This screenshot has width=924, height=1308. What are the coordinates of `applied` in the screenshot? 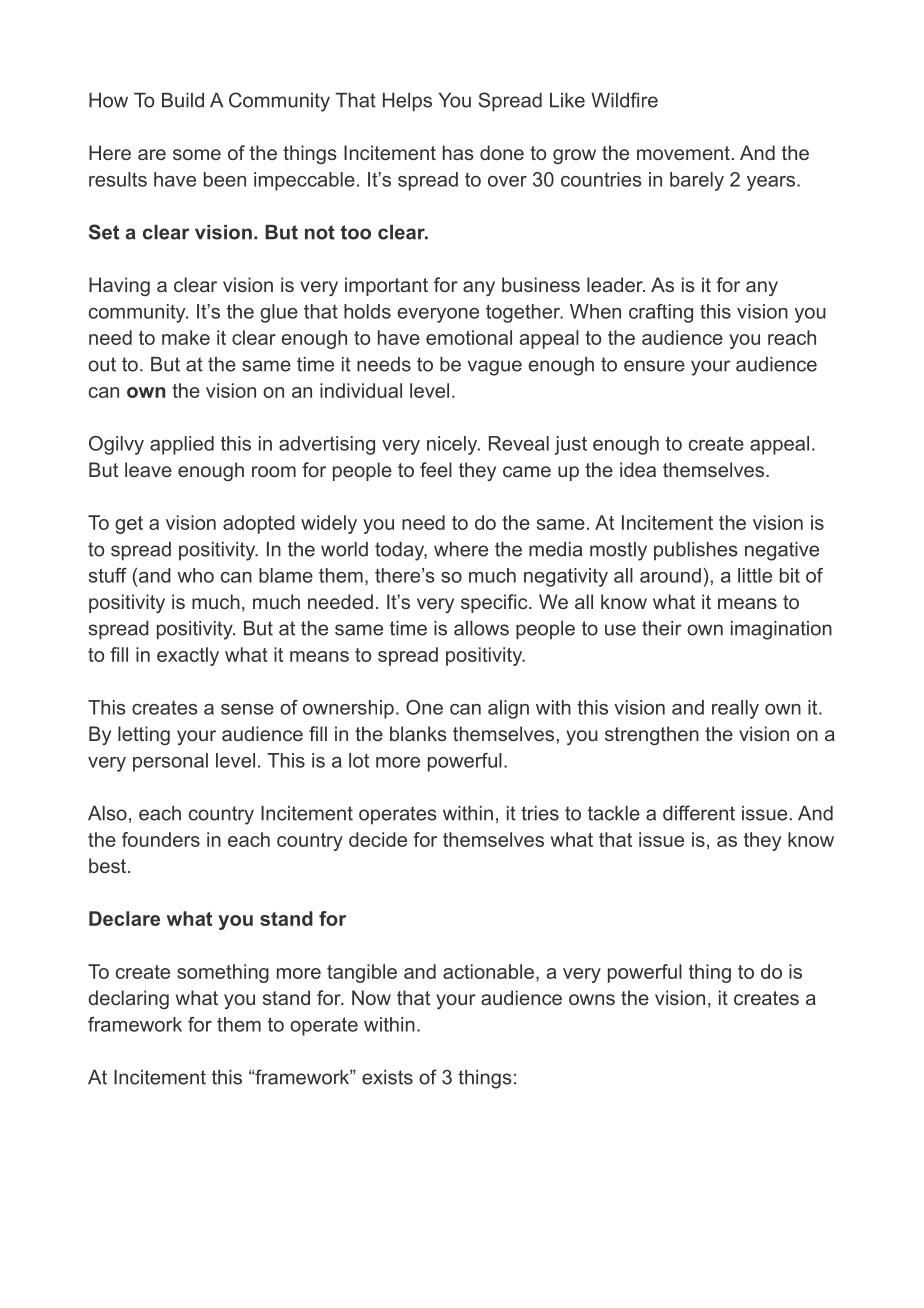 It's located at (182, 445).
